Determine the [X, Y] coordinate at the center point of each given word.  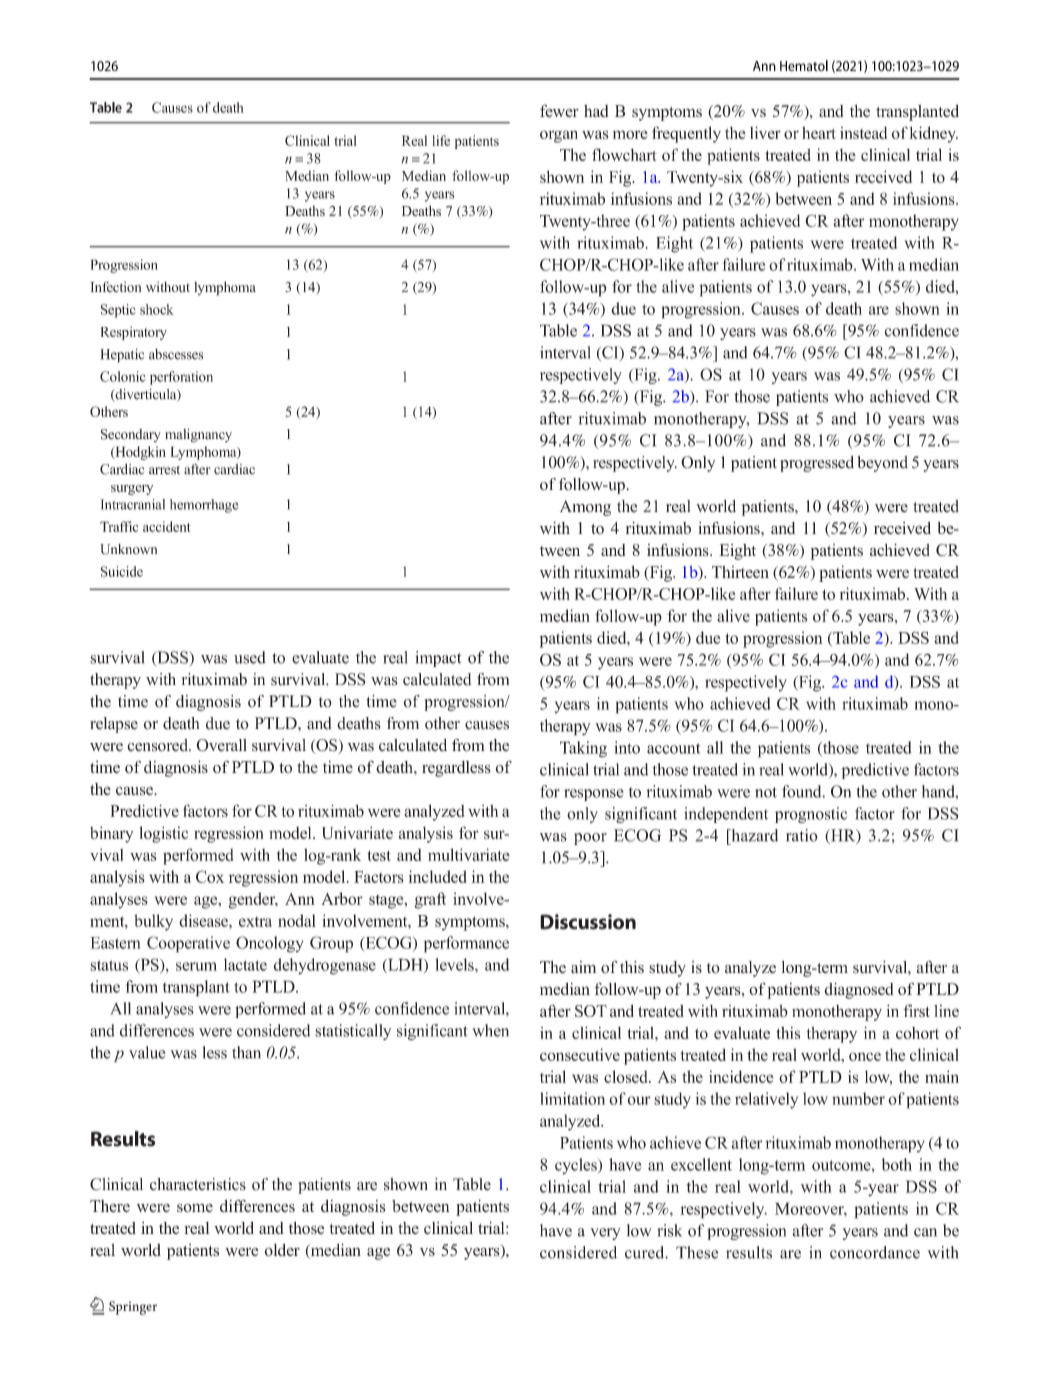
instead [863, 132]
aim [583, 967]
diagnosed [859, 990]
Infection [115, 287]
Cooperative [188, 944]
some [195, 1208]
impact [438, 659]
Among [585, 508]
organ [559, 136]
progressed [817, 464]
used [250, 657]
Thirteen [740, 572]
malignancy [198, 435]
